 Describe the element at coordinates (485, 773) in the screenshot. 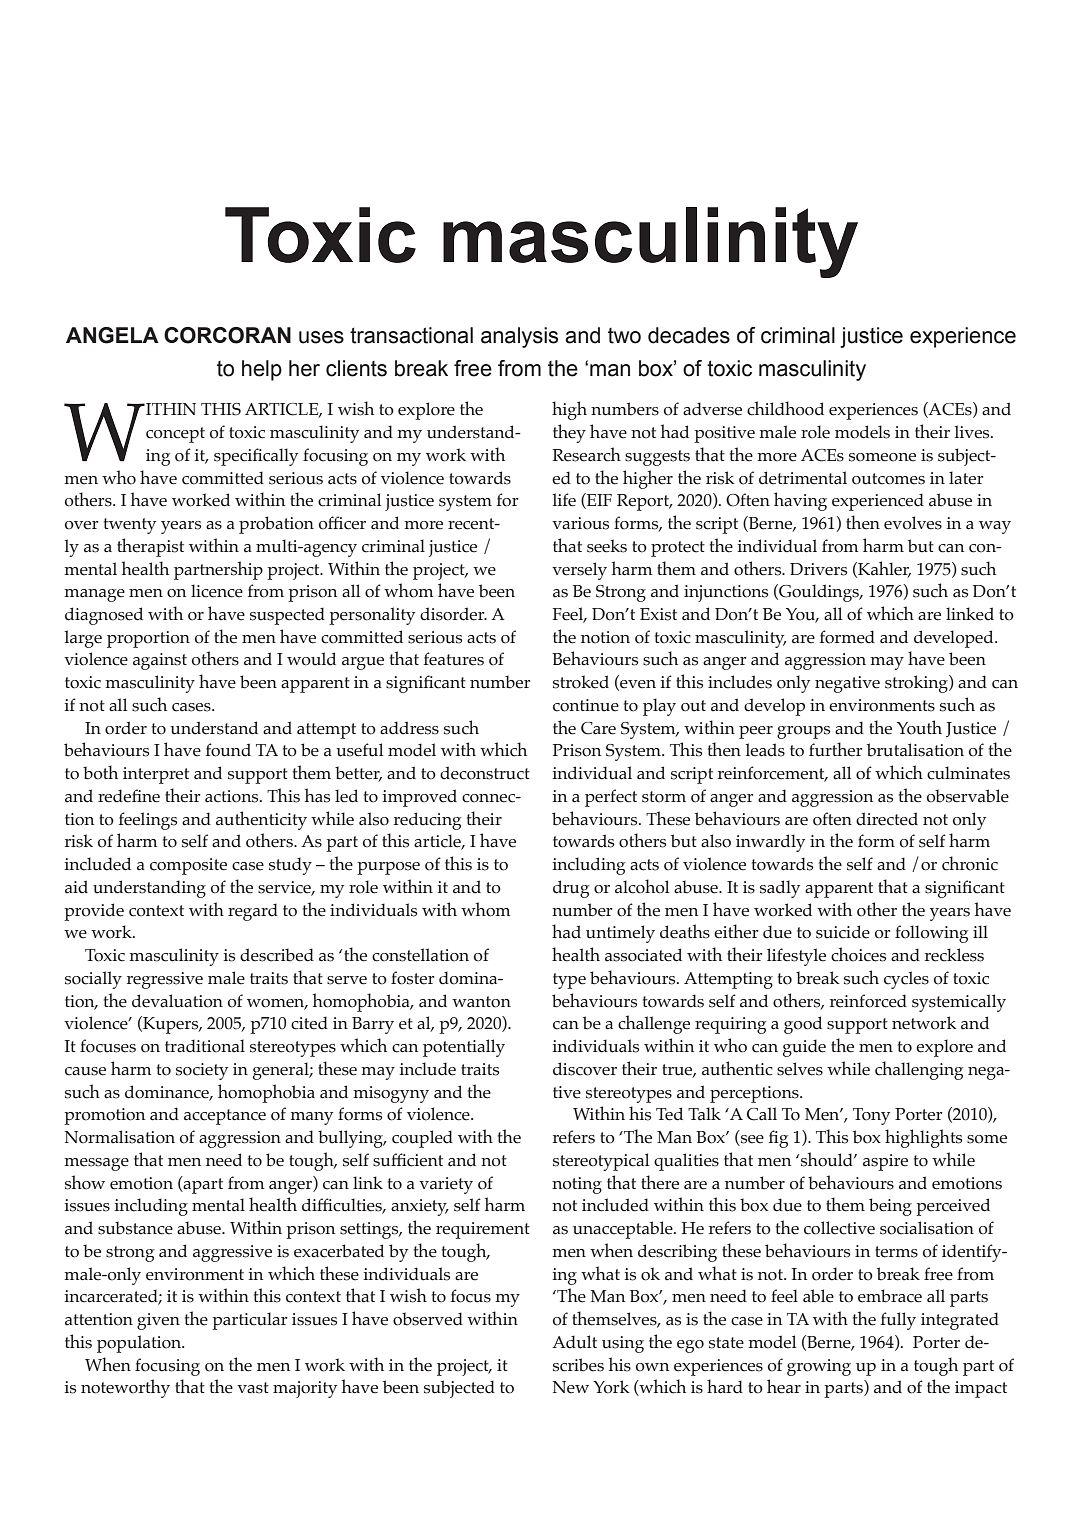

I see `deconstruct` at that location.
